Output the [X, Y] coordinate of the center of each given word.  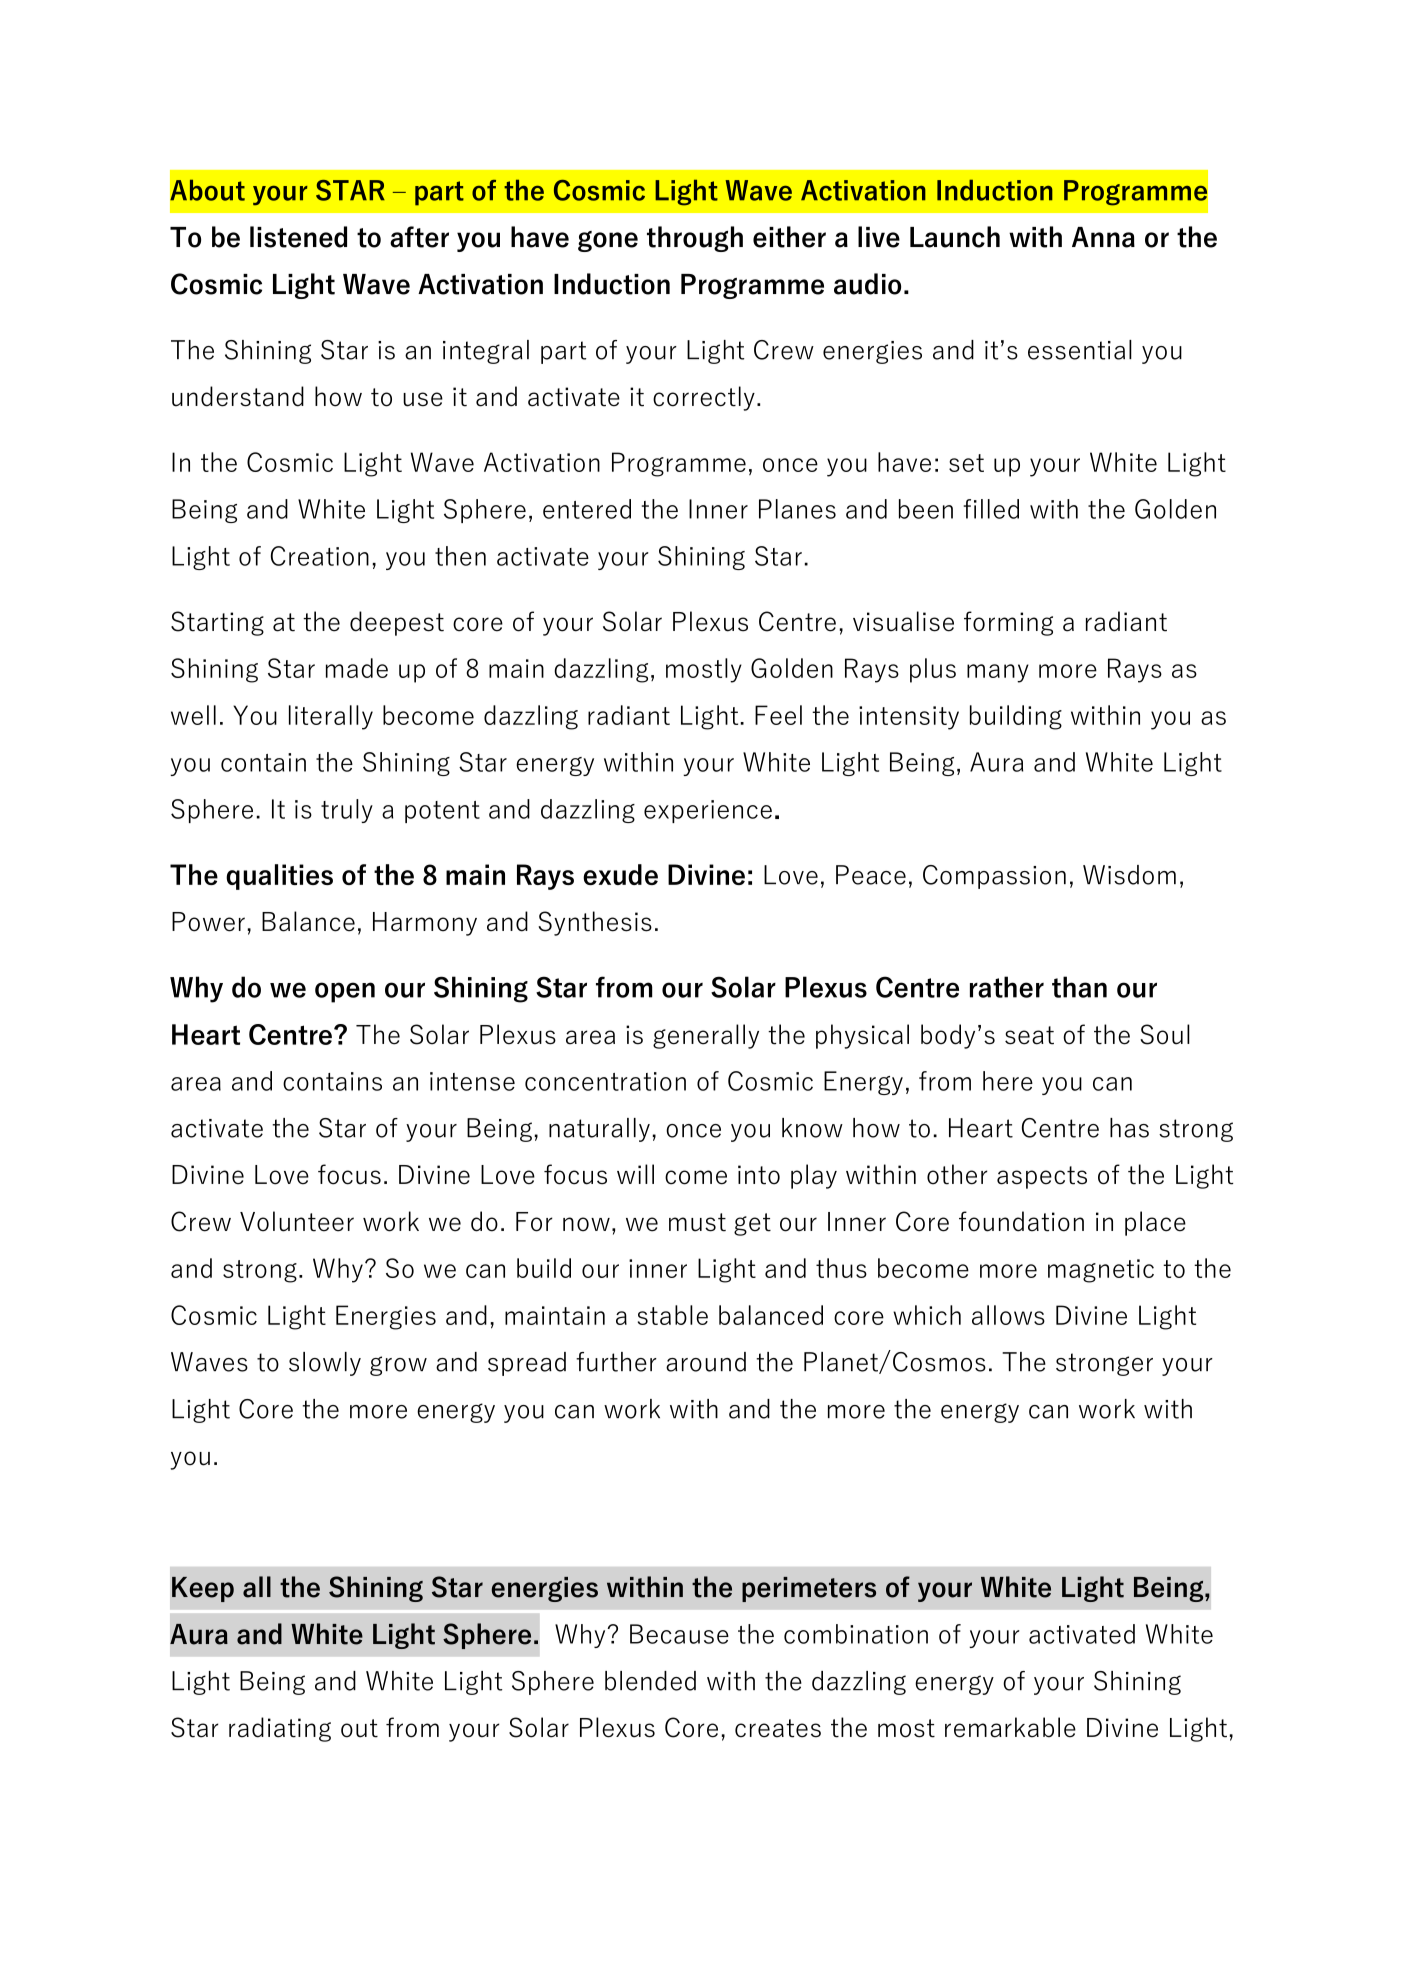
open [345, 992]
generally [706, 1036]
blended [650, 1681]
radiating [280, 1729]
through [695, 239]
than [1079, 987]
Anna [1103, 237]
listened [298, 237]
